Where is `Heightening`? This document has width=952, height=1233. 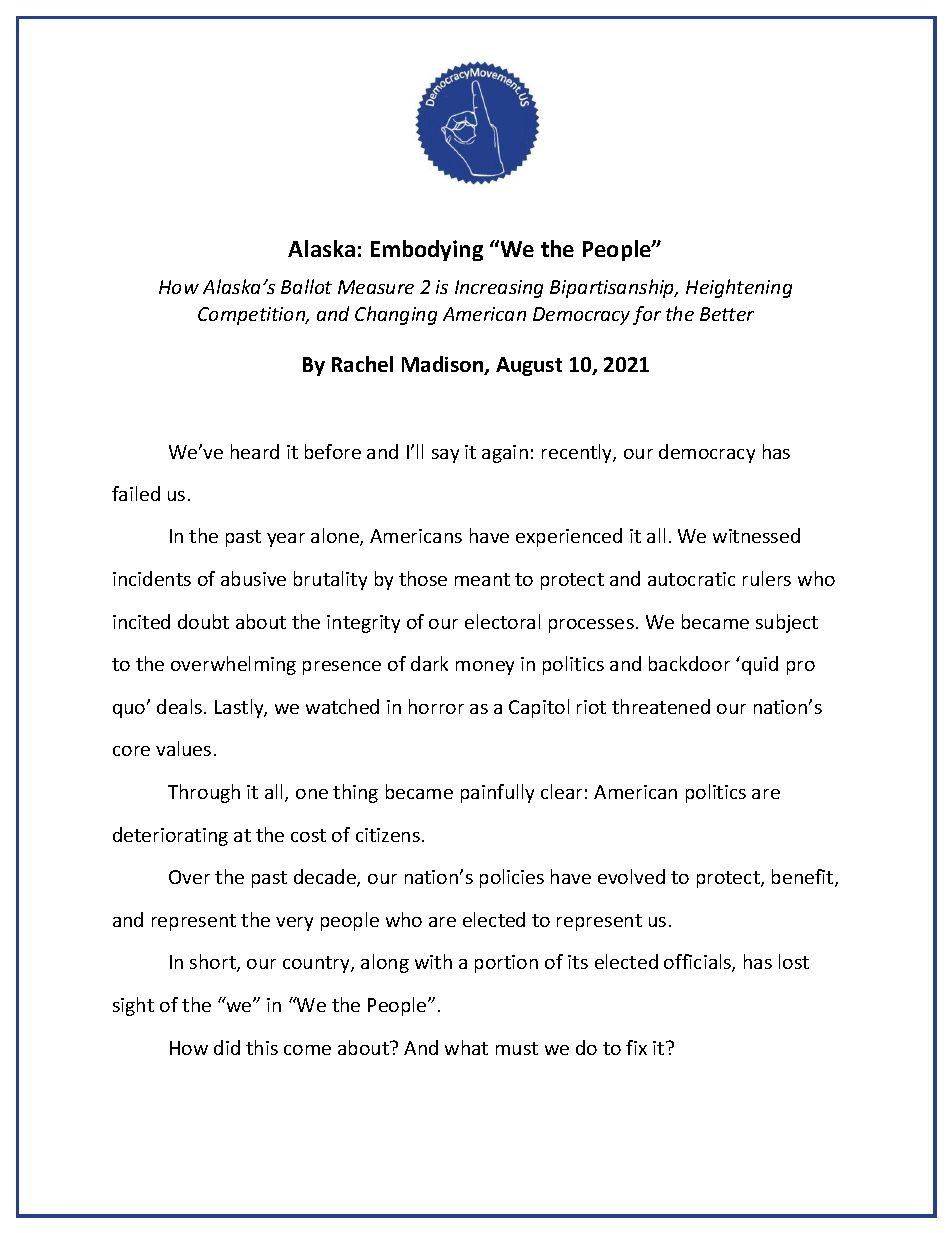 Heightening is located at coordinates (739, 288).
